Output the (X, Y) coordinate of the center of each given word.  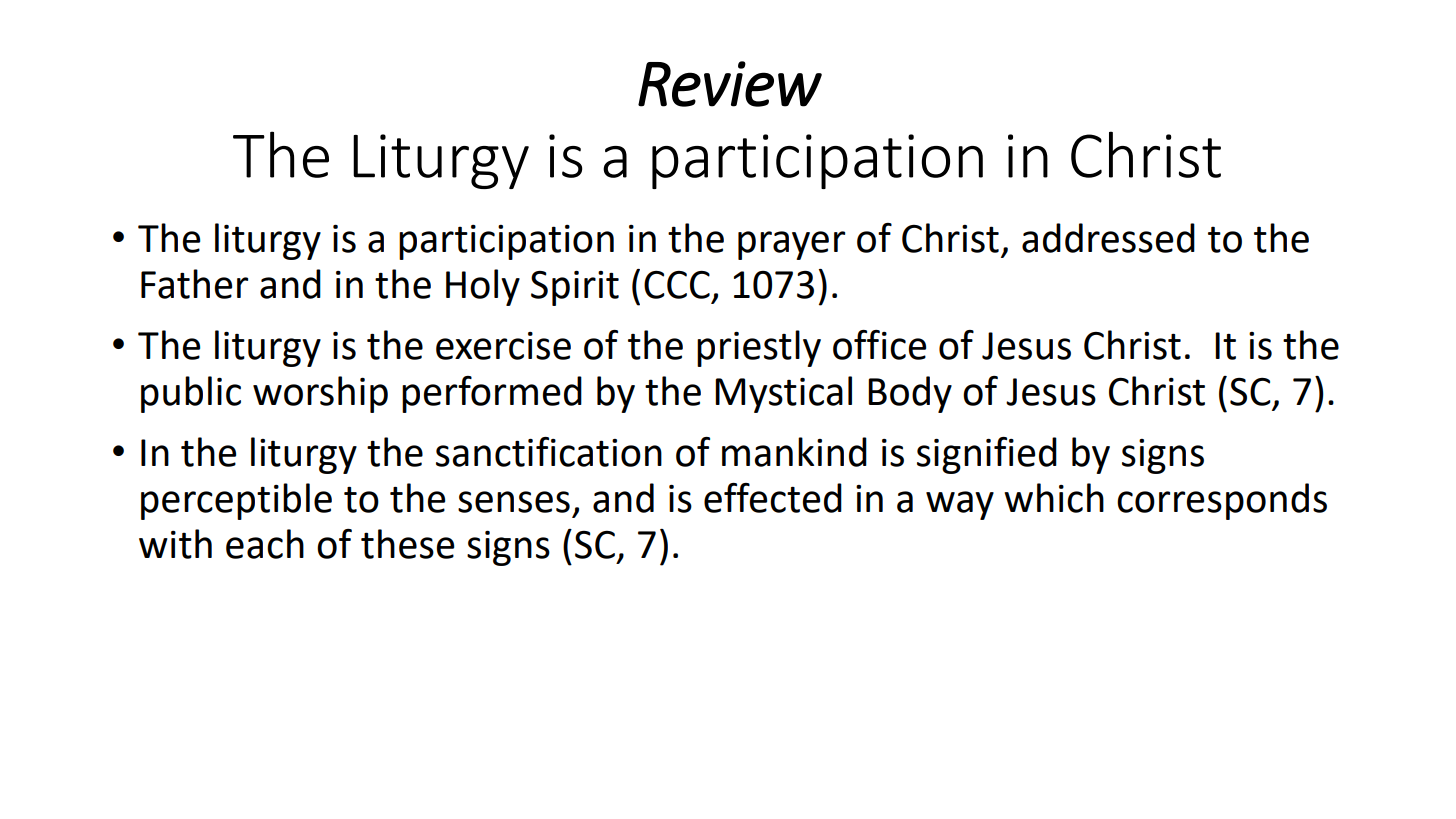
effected (773, 498)
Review (730, 84)
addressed (1108, 238)
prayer (791, 245)
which (1054, 498)
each (265, 544)
